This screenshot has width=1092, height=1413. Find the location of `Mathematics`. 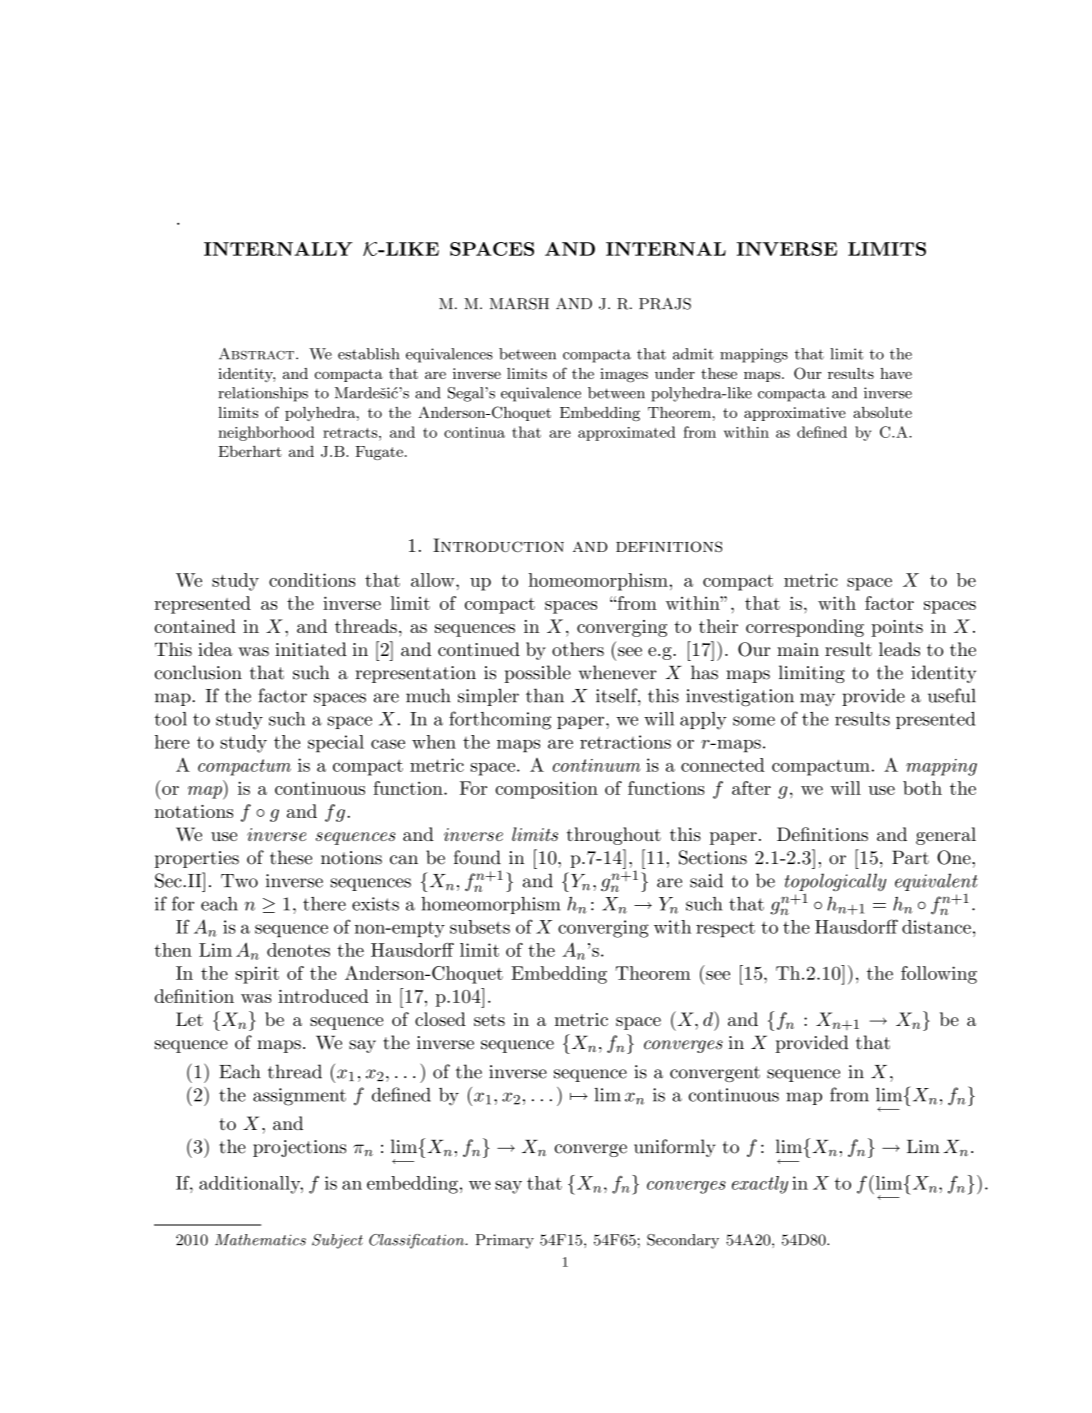

Mathematics is located at coordinates (260, 1240).
